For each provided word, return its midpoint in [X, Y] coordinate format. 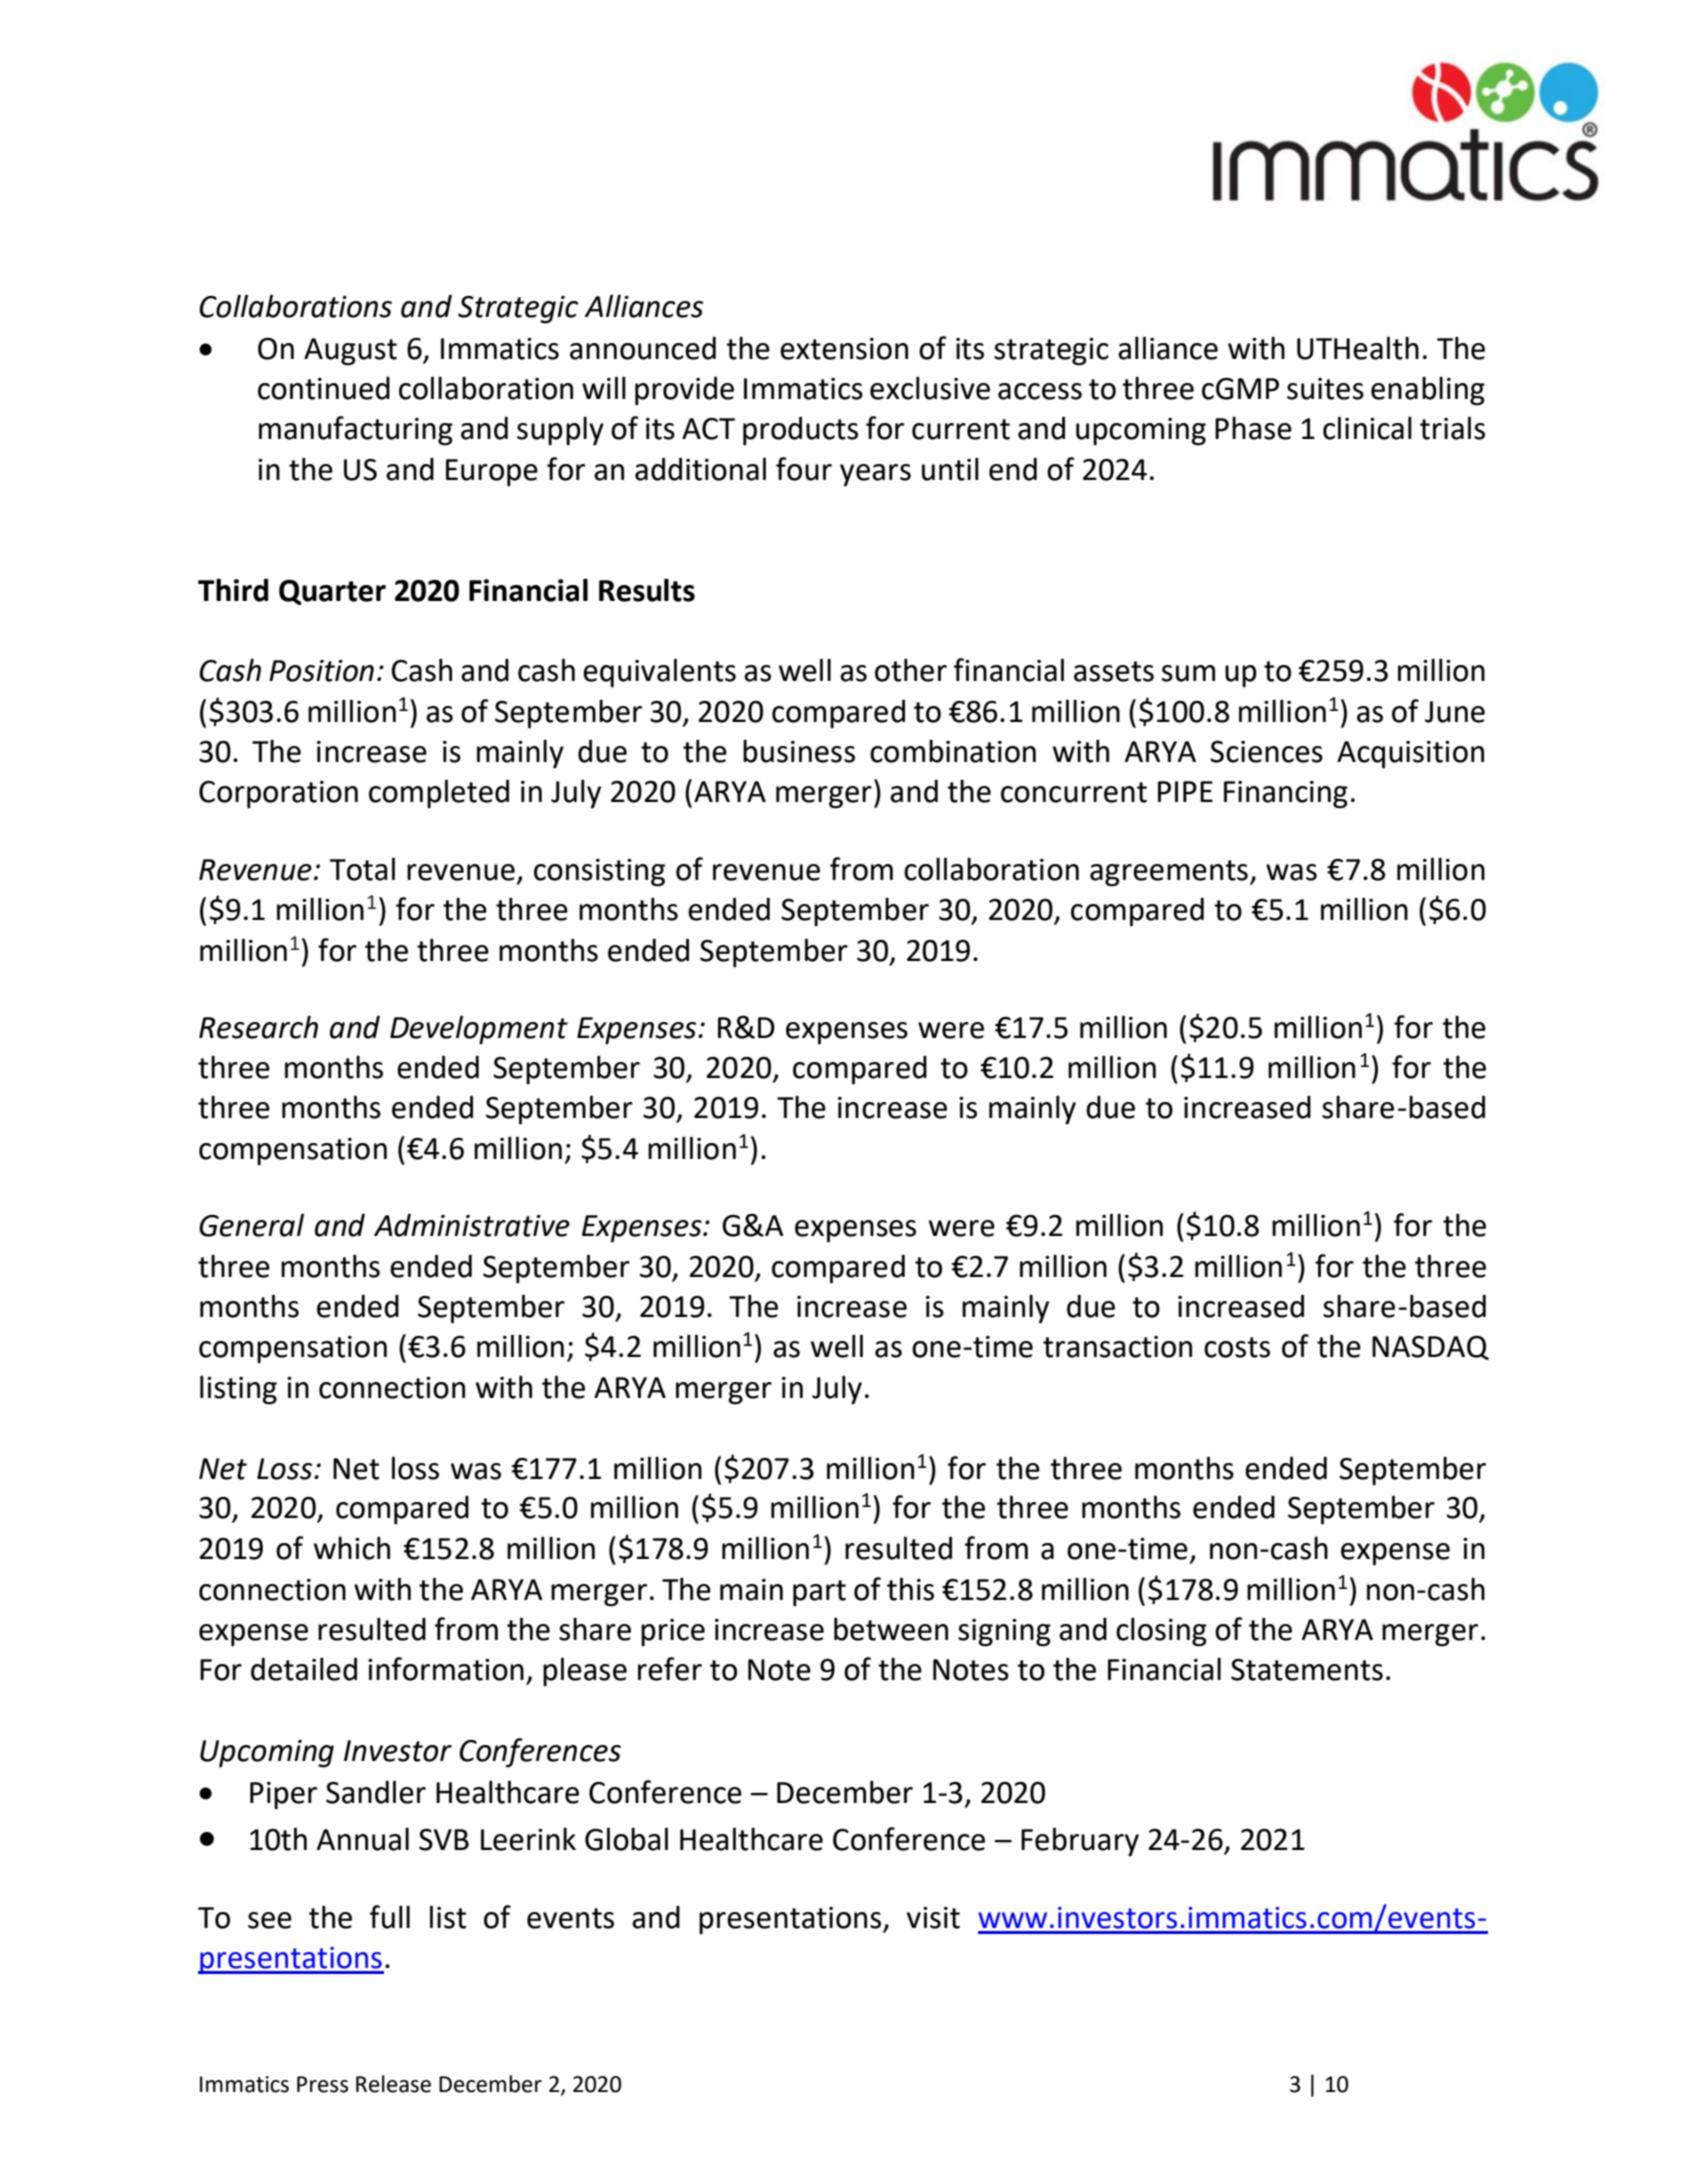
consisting [599, 873]
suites [1325, 389]
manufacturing [356, 431]
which [352, 1548]
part [819, 1593]
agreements [1169, 873]
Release [393, 2084]
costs [1237, 1347]
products [800, 431]
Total [362, 869]
